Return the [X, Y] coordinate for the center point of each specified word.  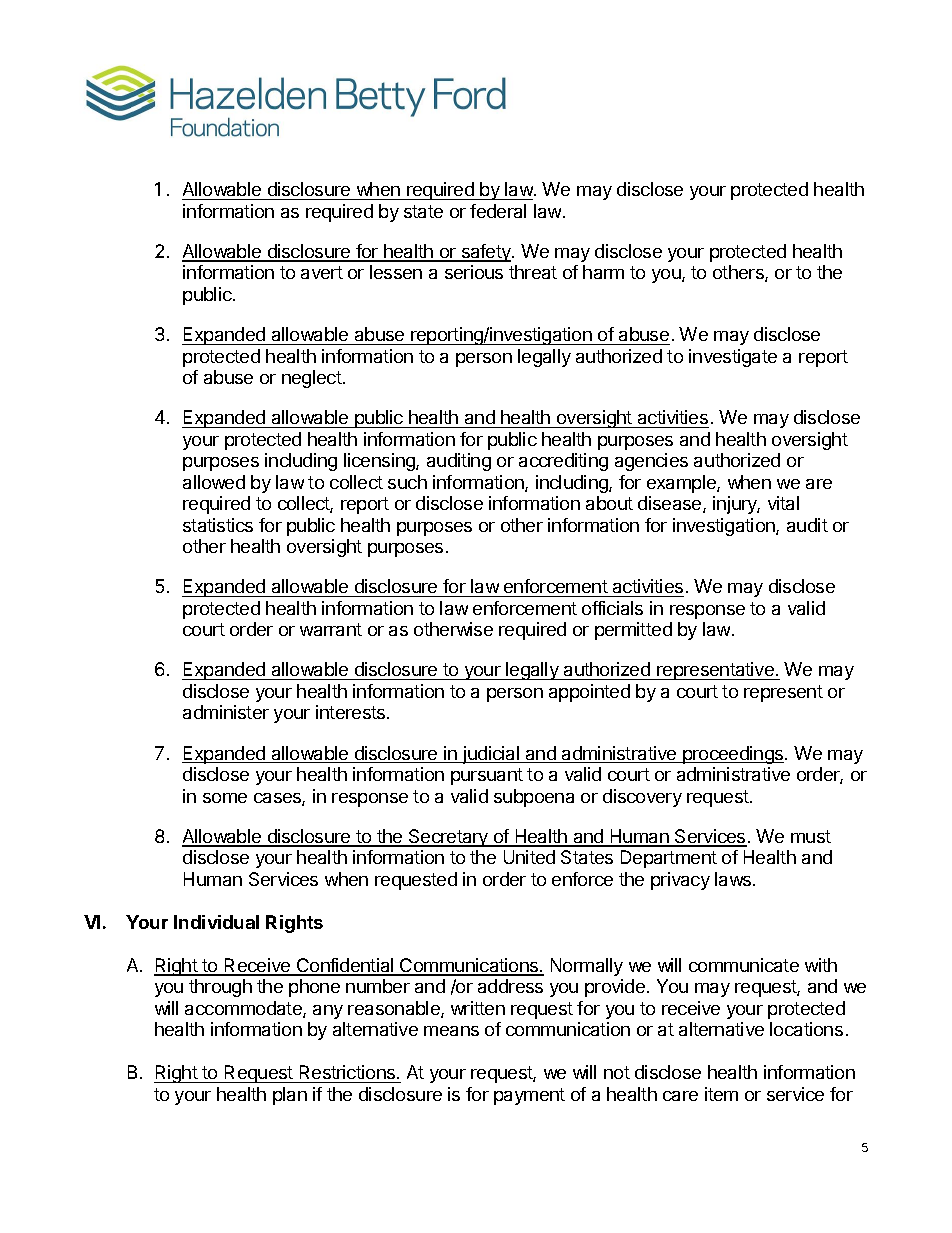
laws [734, 879]
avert [322, 272]
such [407, 482]
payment [529, 1096]
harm [603, 272]
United [529, 857]
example [682, 484]
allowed [214, 482]
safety [486, 253]
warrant [331, 629]
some [225, 798]
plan [290, 1096]
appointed [589, 693]
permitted [633, 631]
